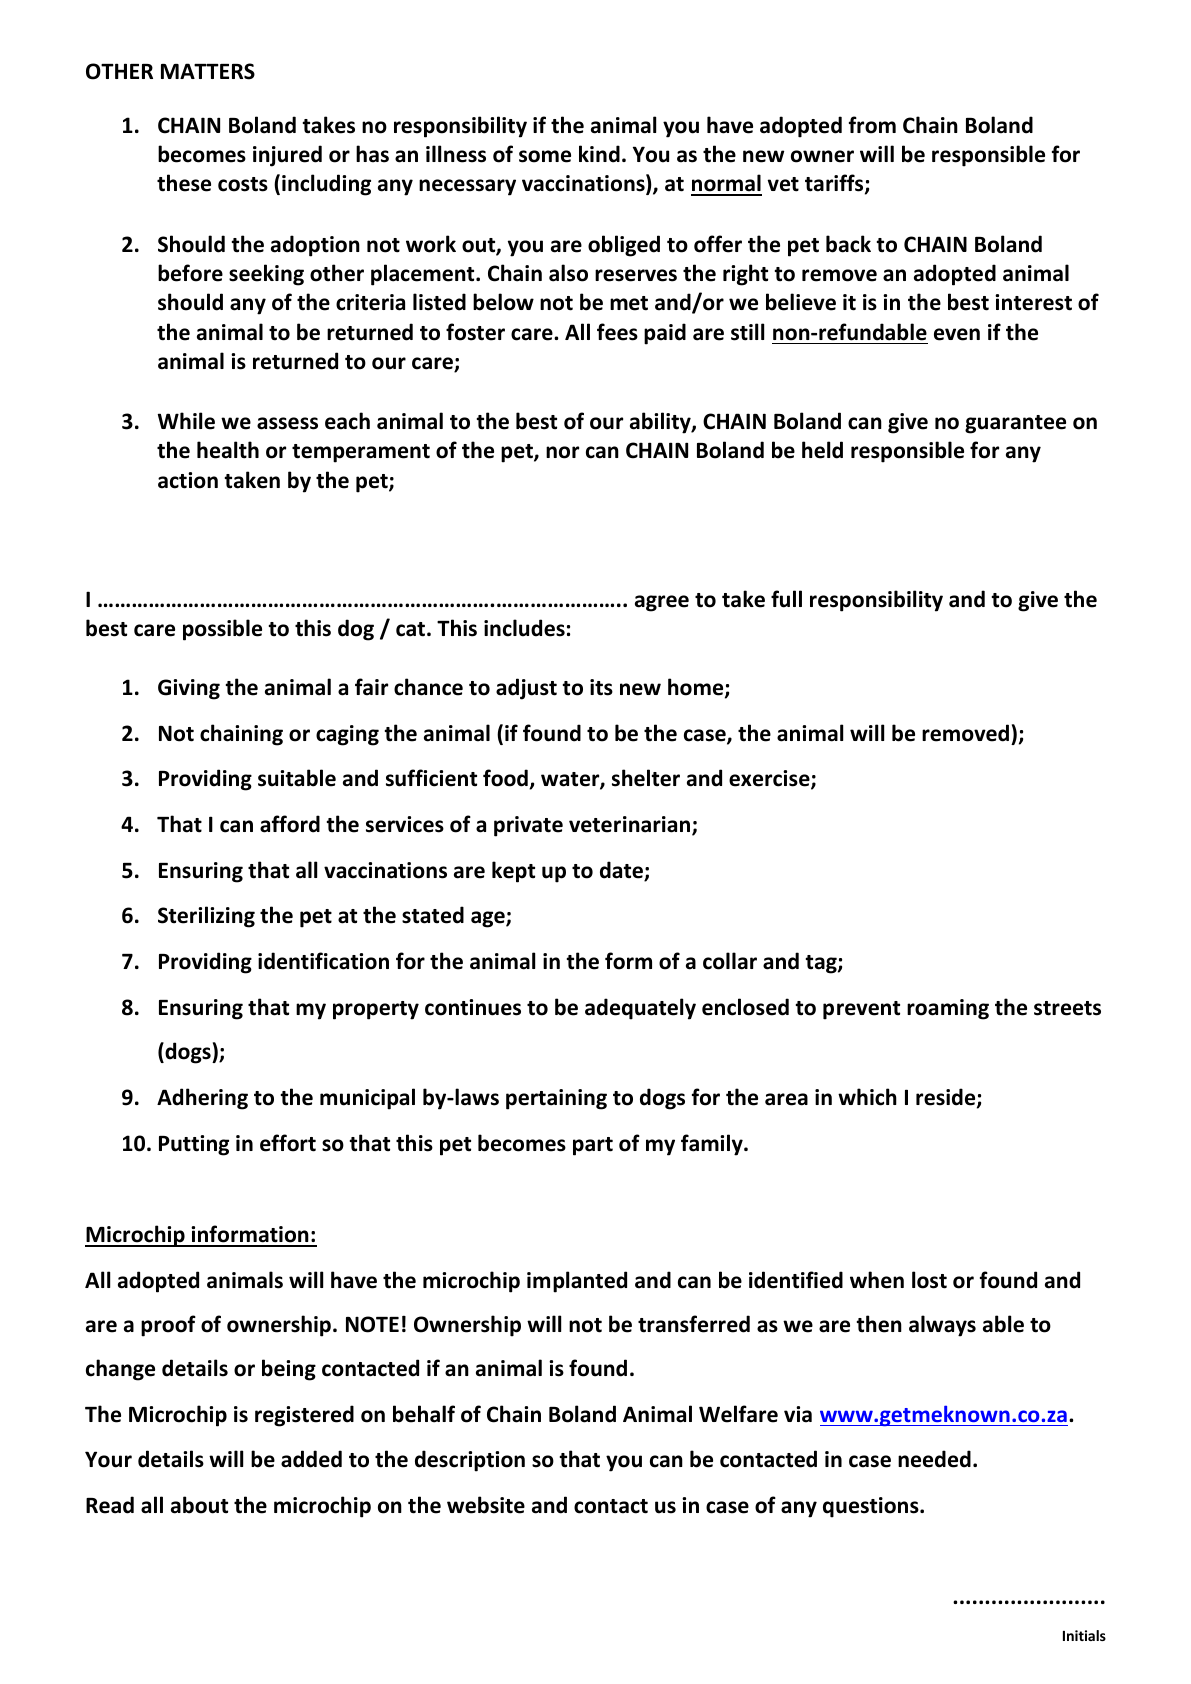  I want to click on date, so click(622, 871).
